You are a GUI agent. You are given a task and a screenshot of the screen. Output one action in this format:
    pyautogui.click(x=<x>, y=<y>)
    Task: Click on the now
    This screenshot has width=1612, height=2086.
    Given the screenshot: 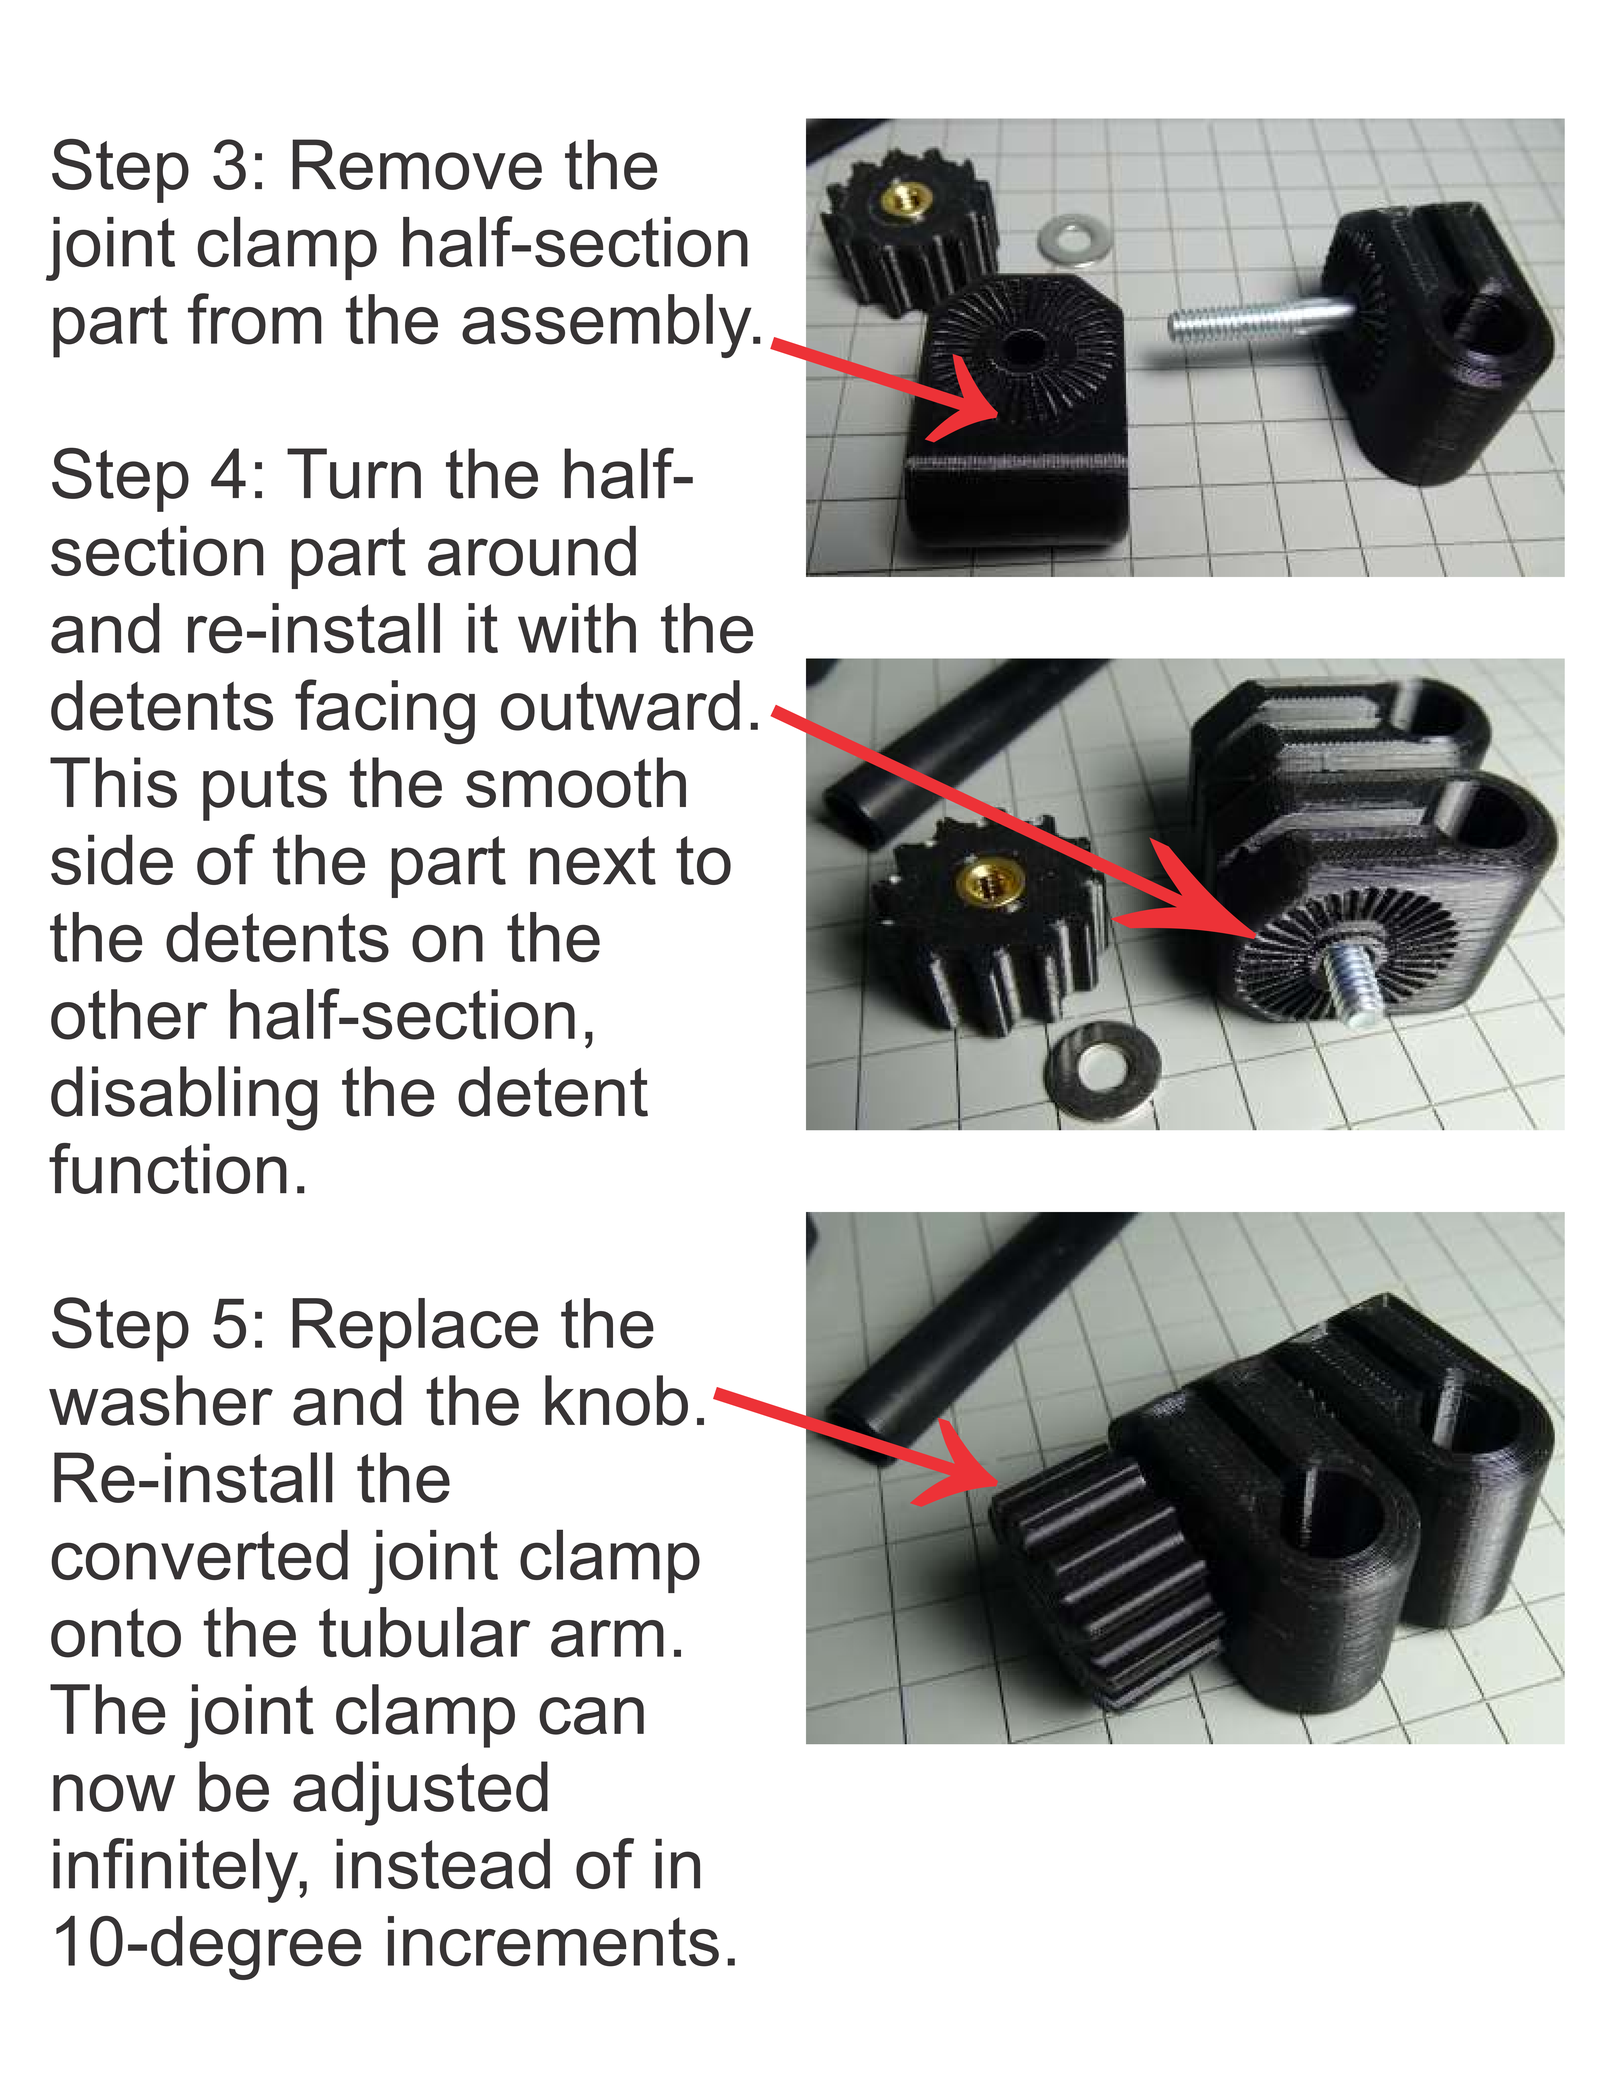 What is the action you would take?
    pyautogui.click(x=114, y=1793)
